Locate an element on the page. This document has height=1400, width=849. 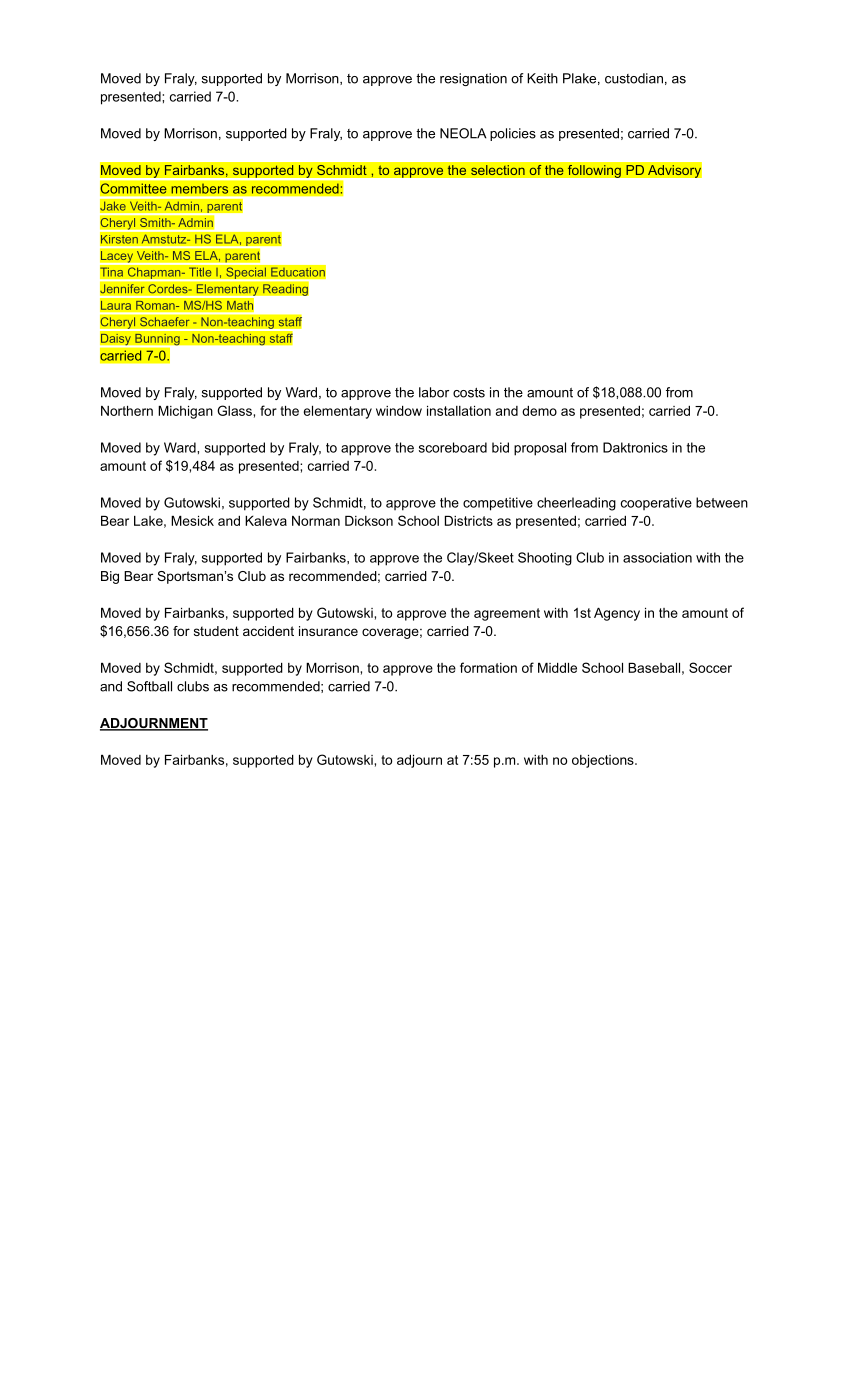
objections is located at coordinates (604, 761).
